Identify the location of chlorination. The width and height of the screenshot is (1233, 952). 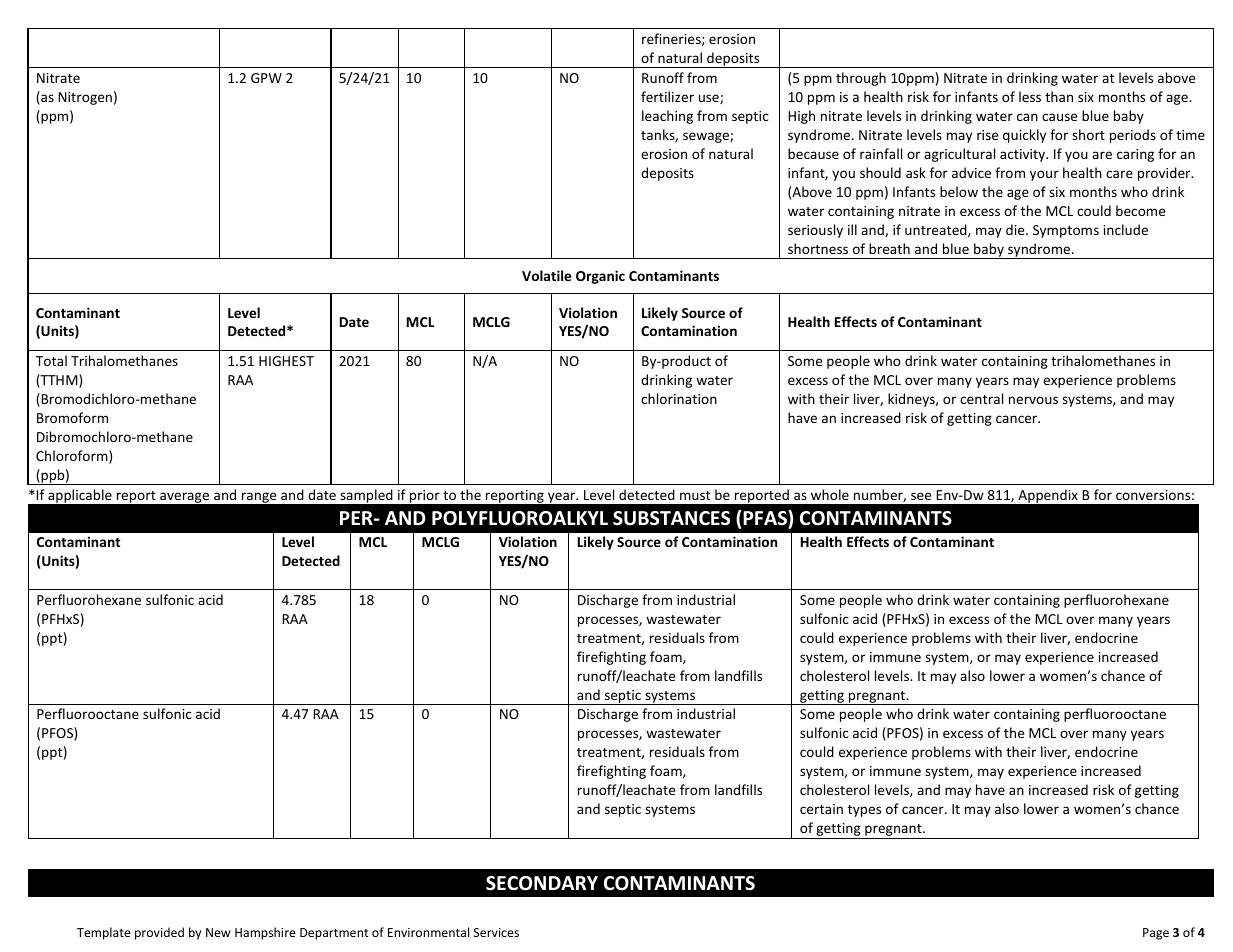
(679, 398).
